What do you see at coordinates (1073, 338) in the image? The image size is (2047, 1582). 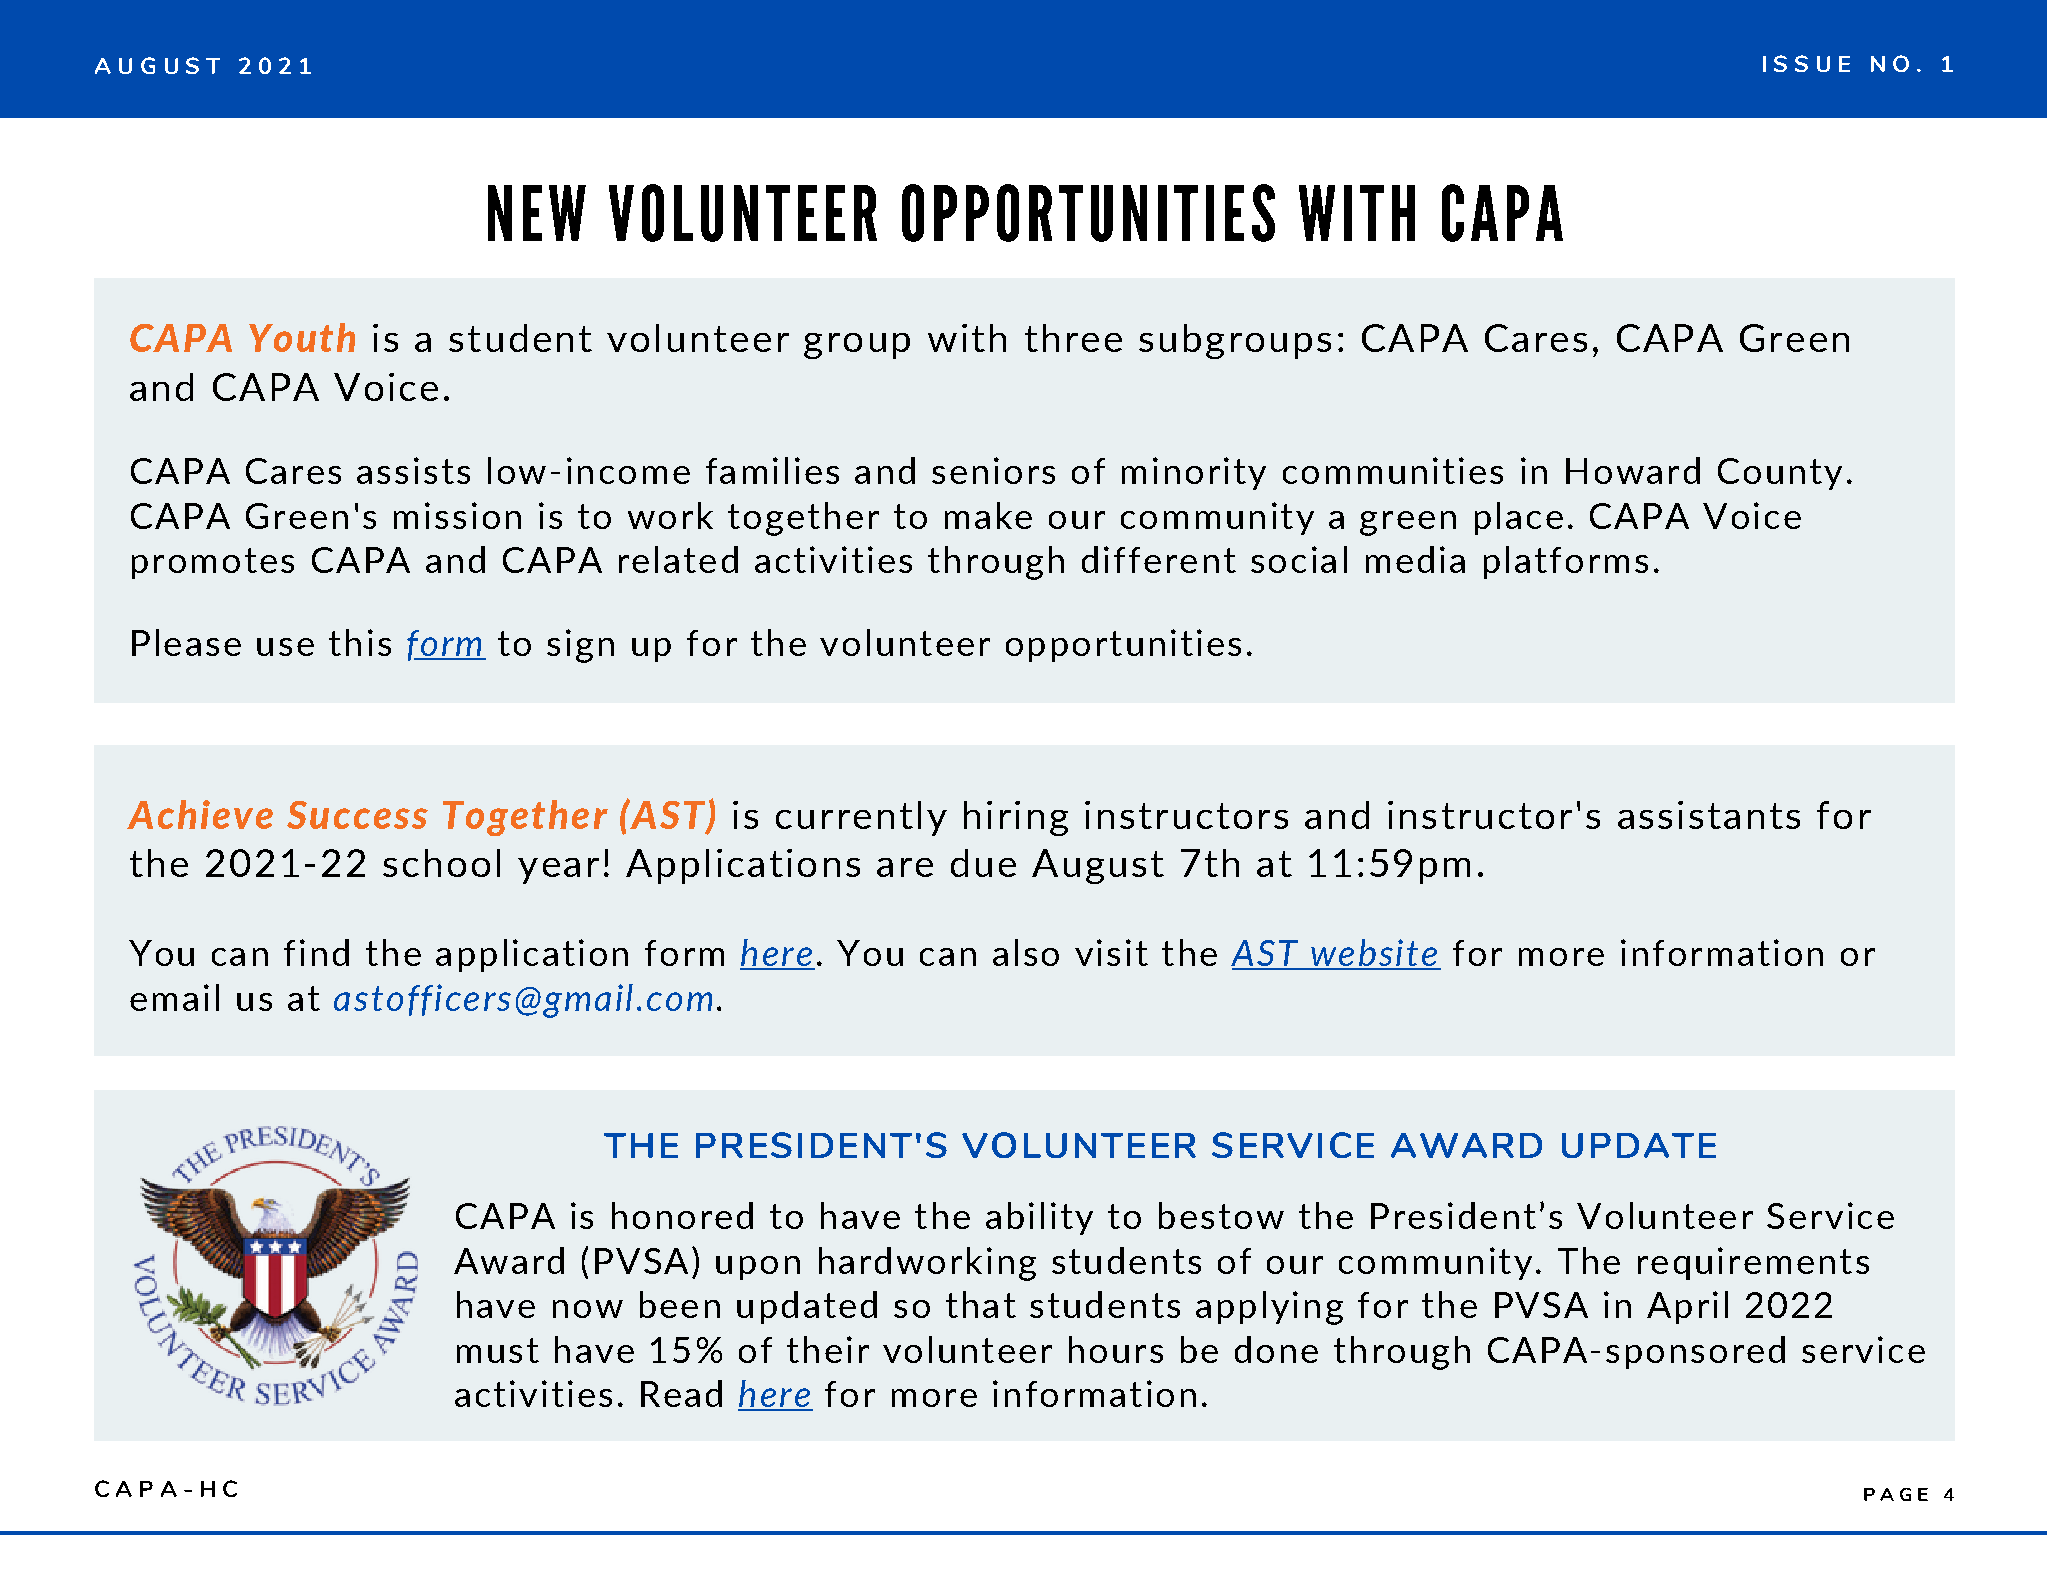 I see `three` at bounding box center [1073, 338].
